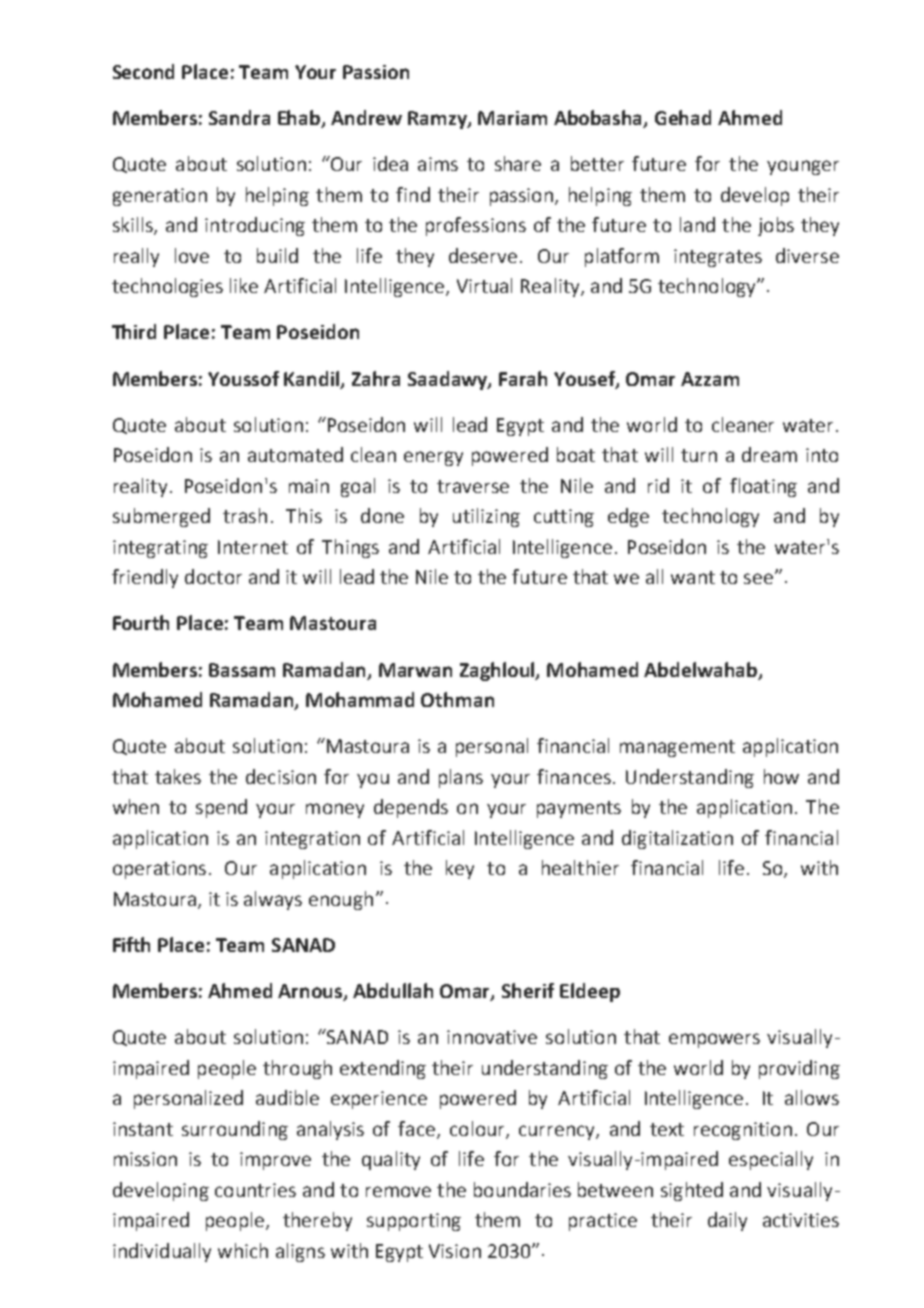  I want to click on younger, so click(803, 167).
